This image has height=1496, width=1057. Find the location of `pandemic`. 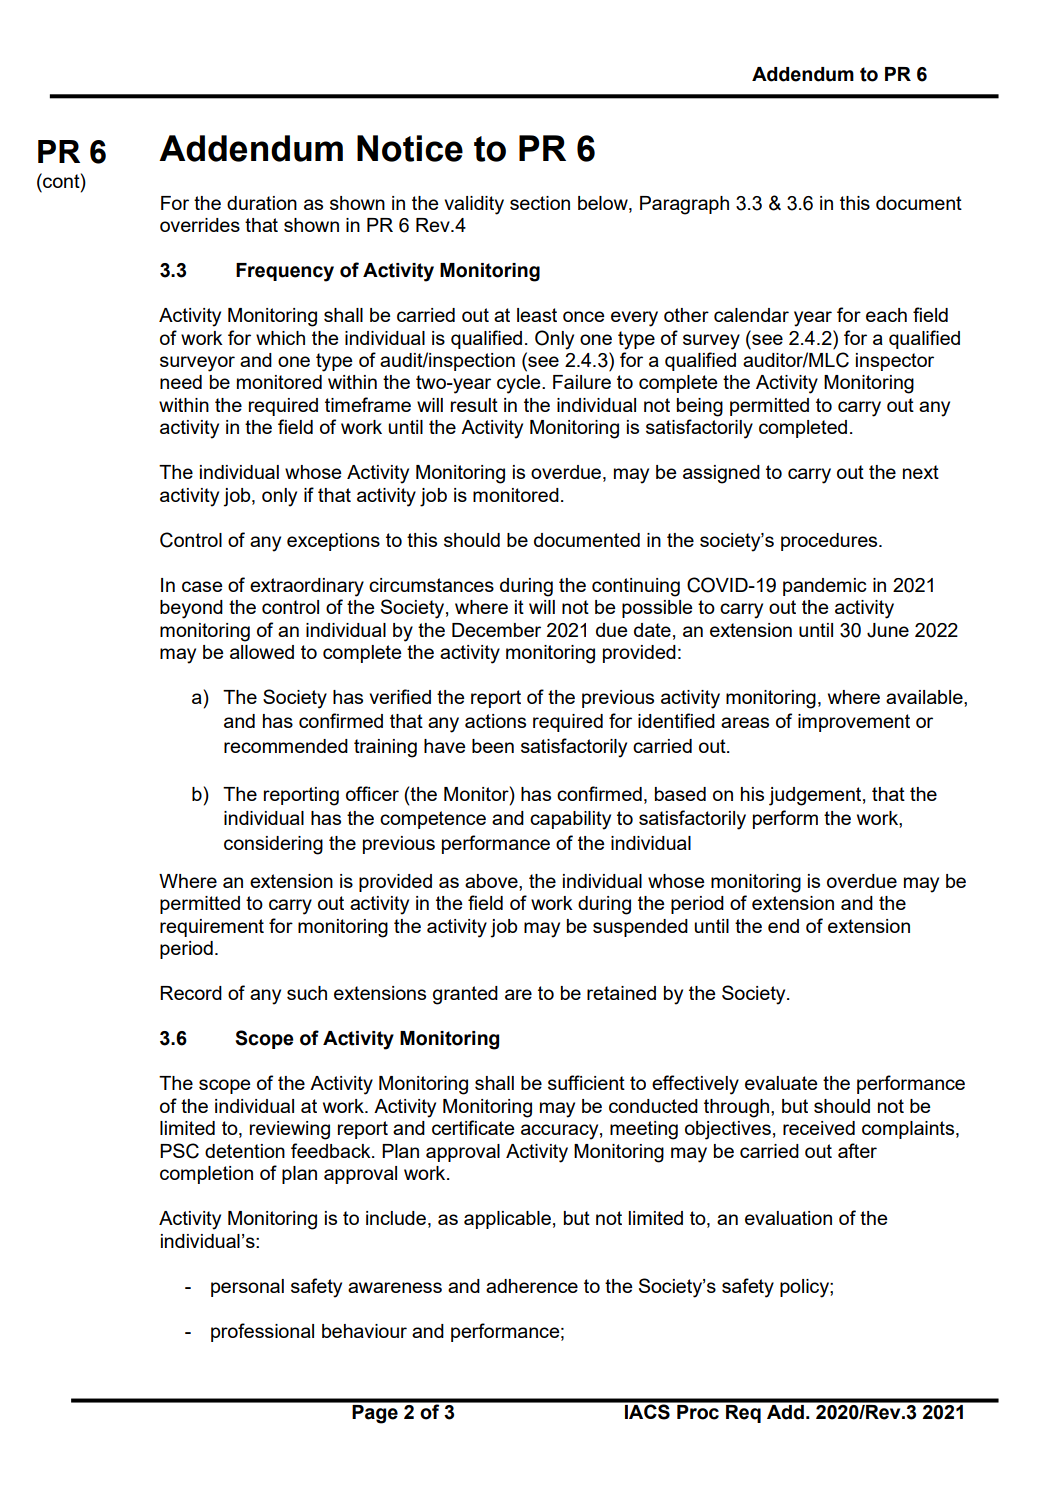

pandemic is located at coordinates (825, 587).
